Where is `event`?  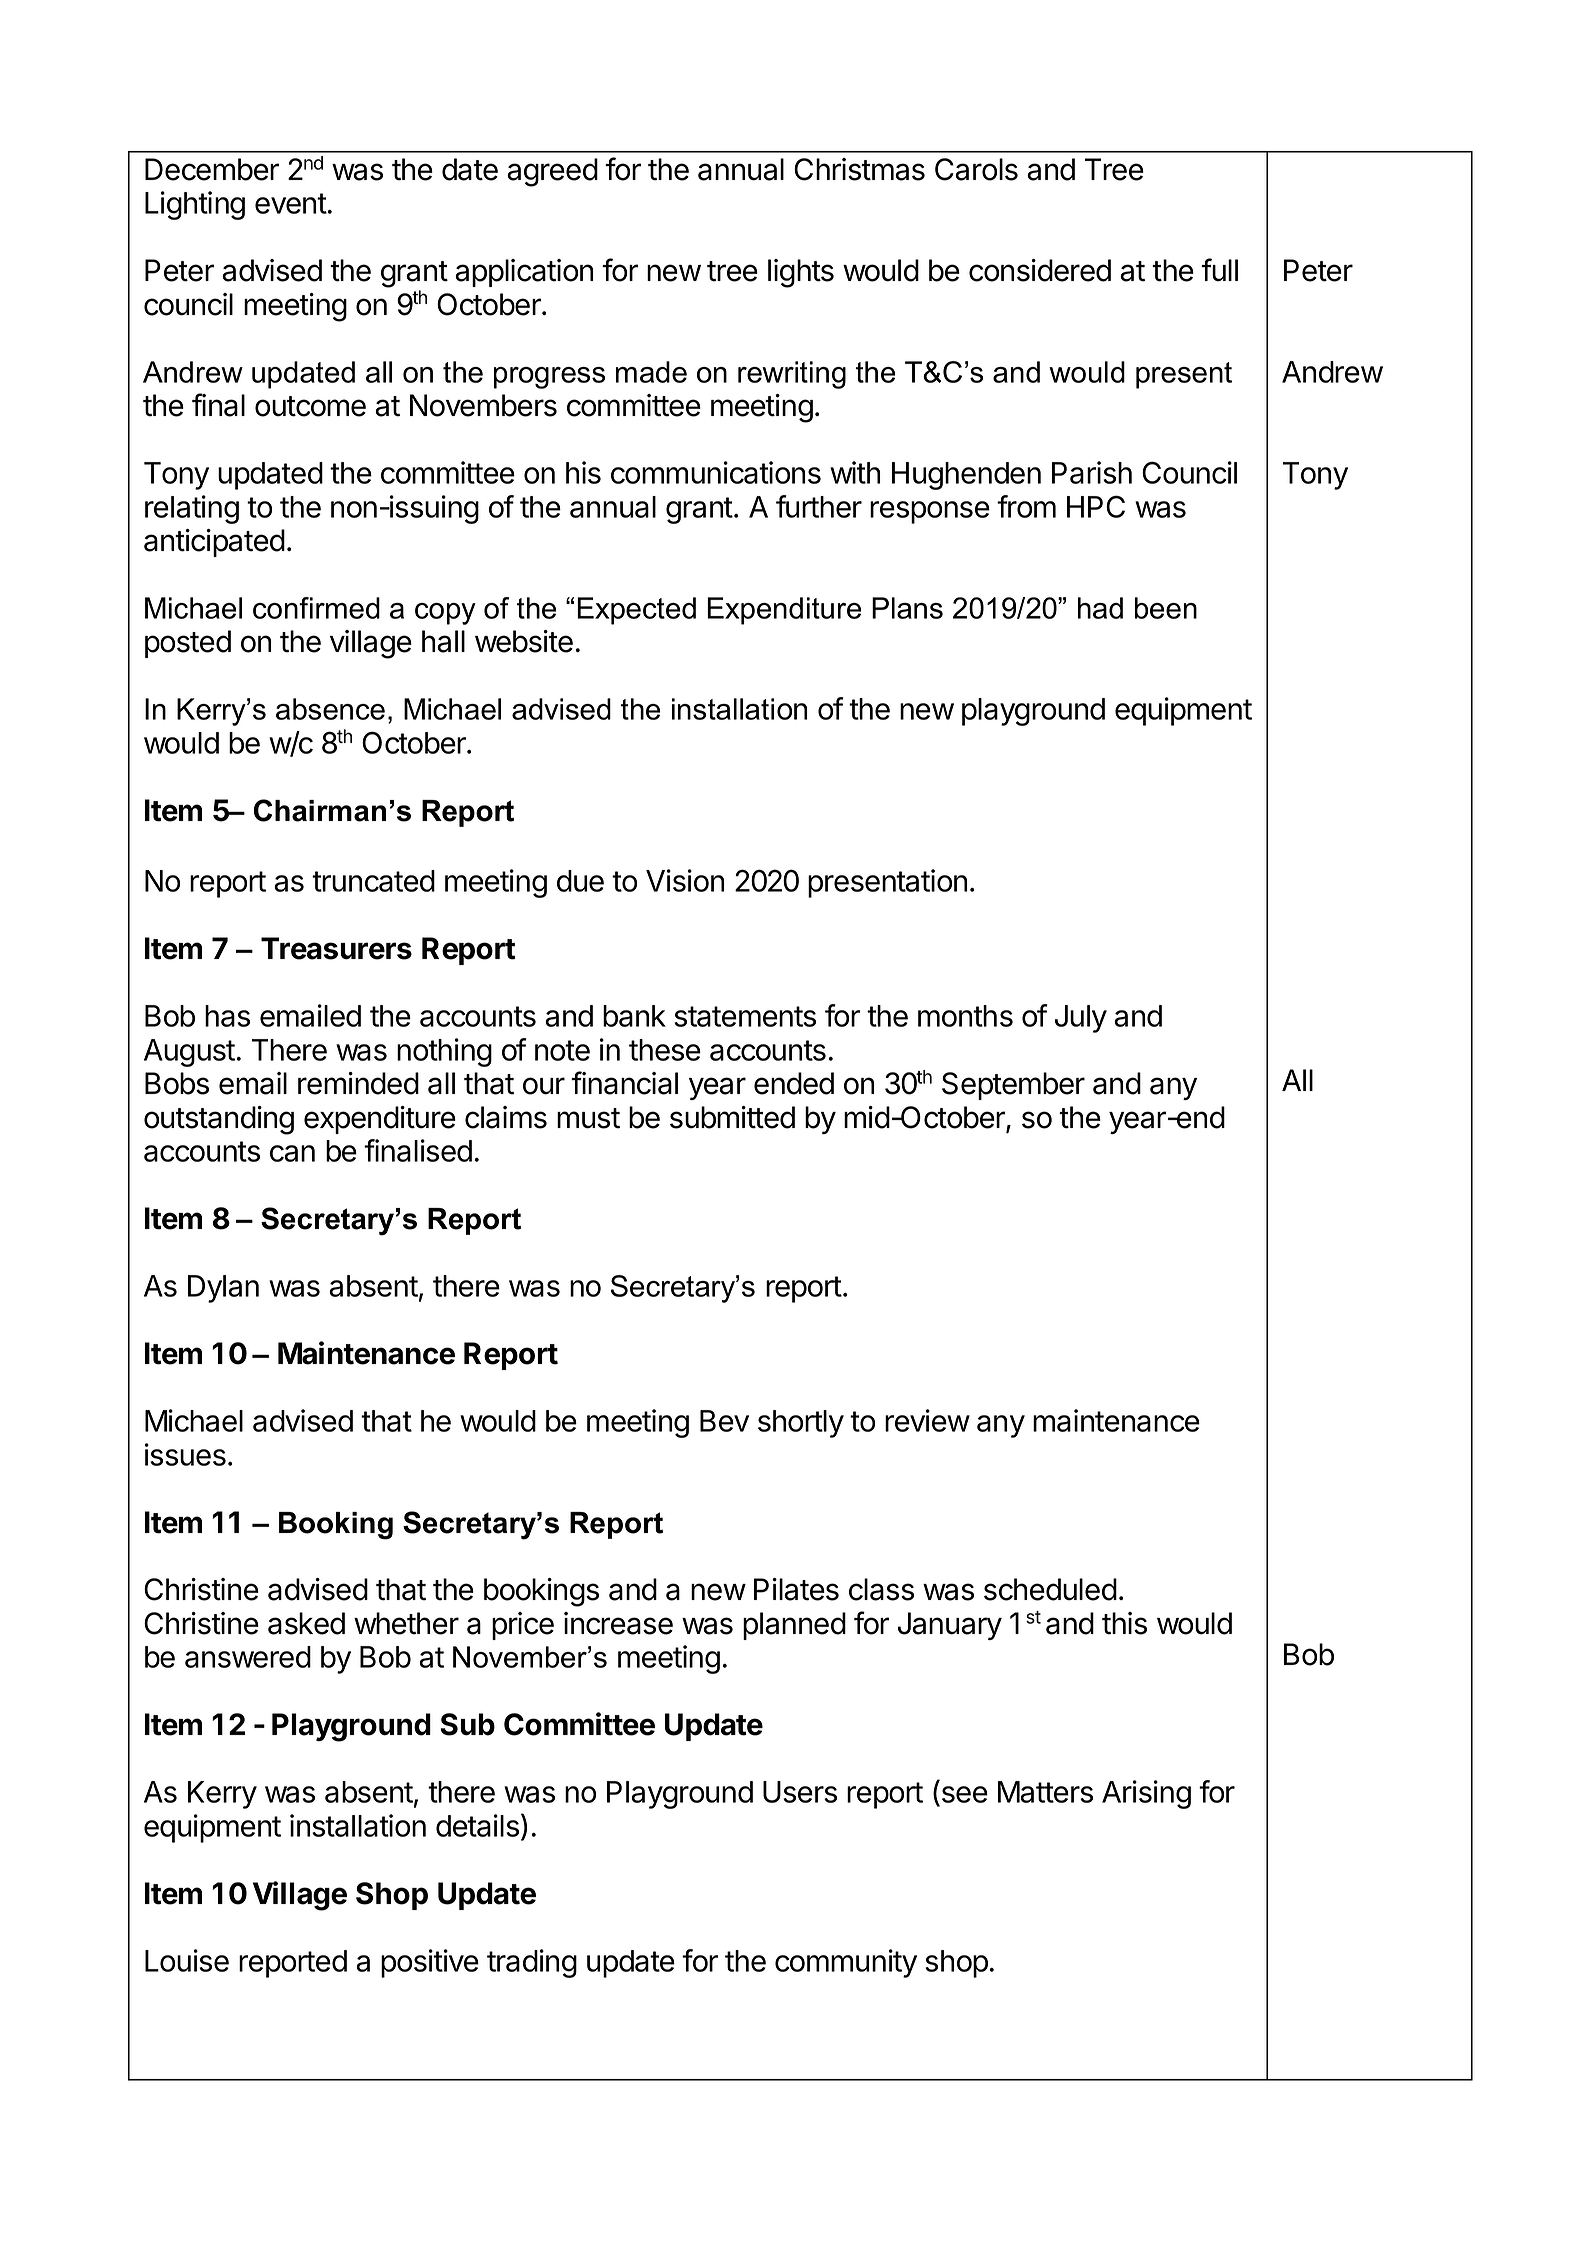 event is located at coordinates (291, 203).
